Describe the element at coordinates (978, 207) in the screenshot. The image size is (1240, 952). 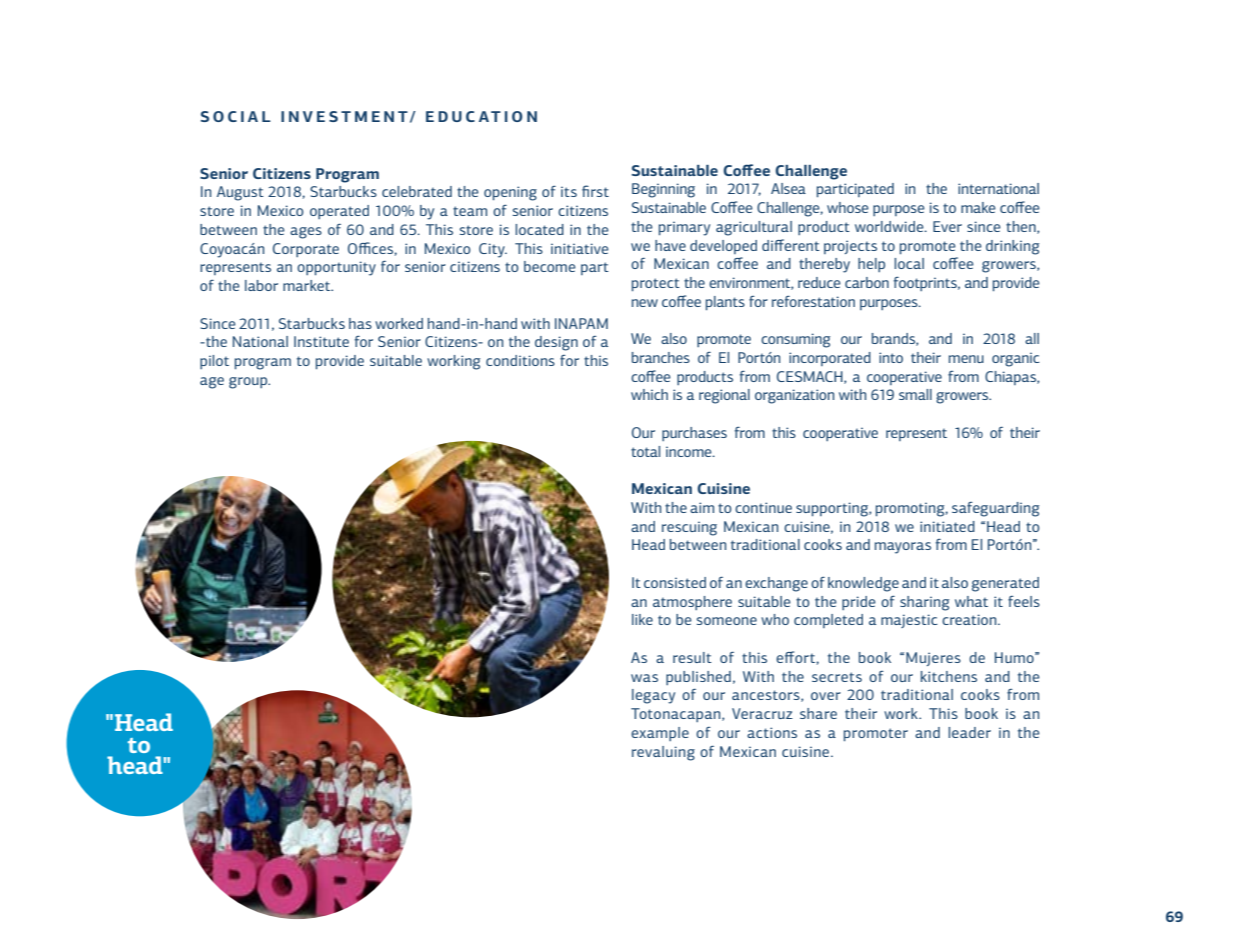
I see `make` at that location.
